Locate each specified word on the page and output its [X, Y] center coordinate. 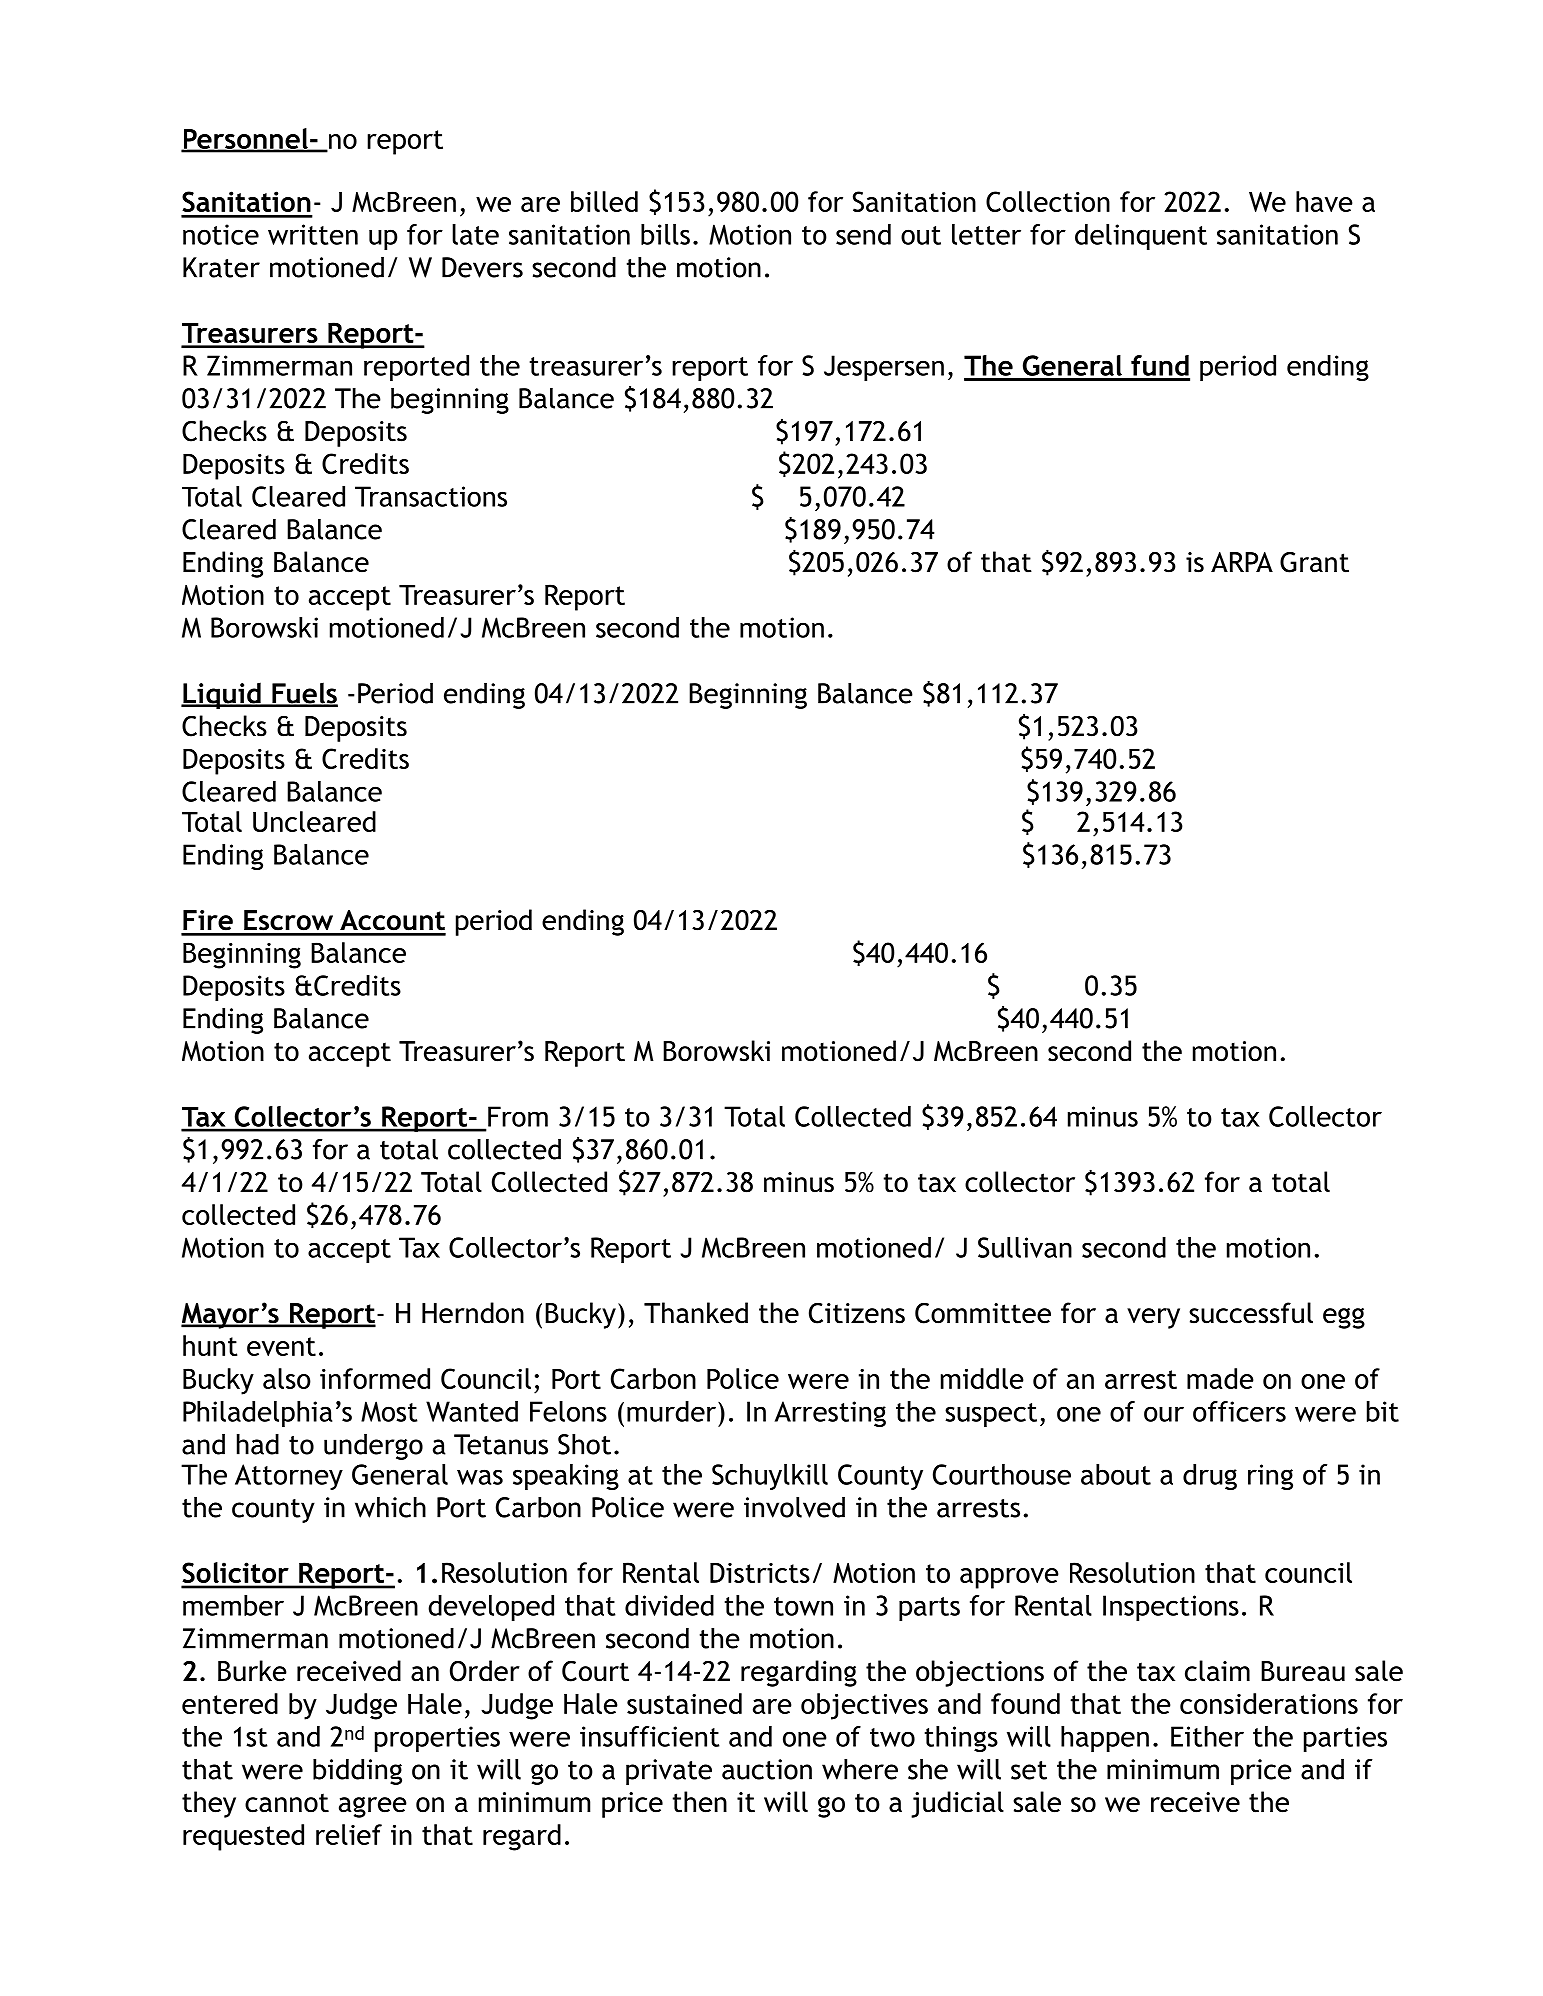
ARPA [1242, 562]
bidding [357, 1772]
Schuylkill [770, 1477]
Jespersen [884, 368]
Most [389, 1411]
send [863, 234]
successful [1251, 1313]
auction [767, 1769]
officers [1239, 1411]
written [313, 234]
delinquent [1141, 237]
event [281, 1346]
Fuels [304, 694]
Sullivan [1025, 1247]
